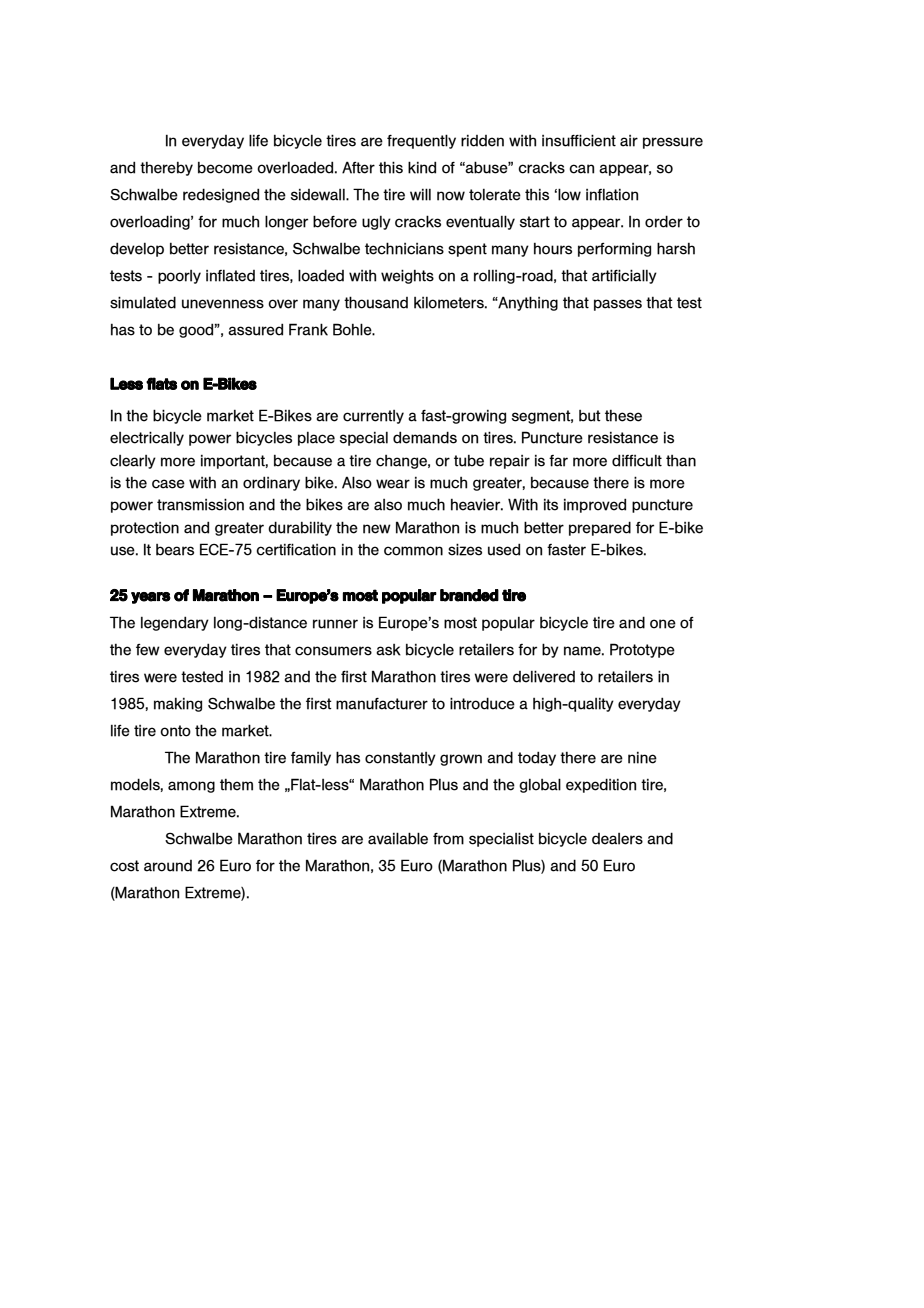 This document has width=924, height=1308. What do you see at coordinates (223, 304) in the document?
I see `unevenness` at bounding box center [223, 304].
